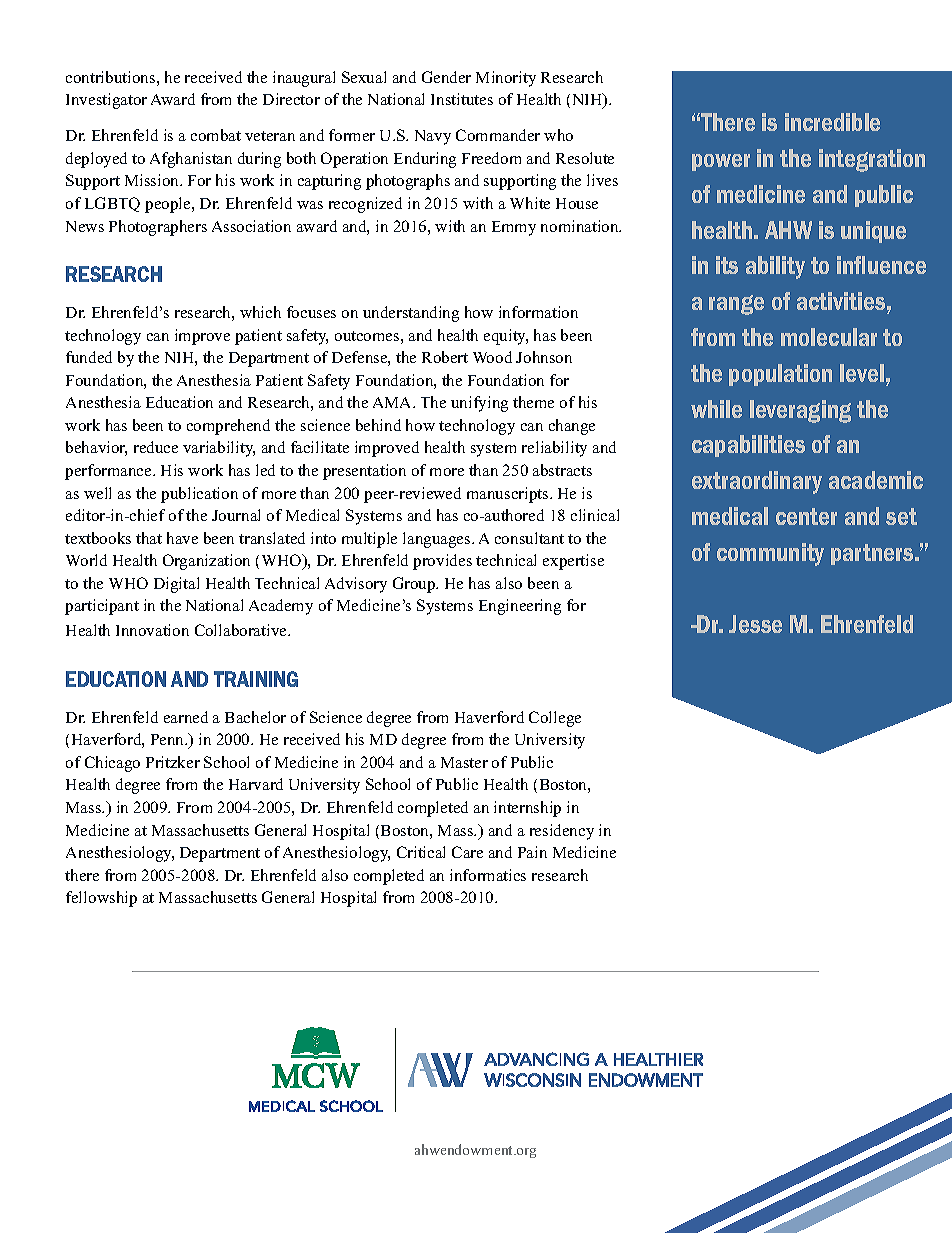  I want to click on Emmy, so click(514, 228).
